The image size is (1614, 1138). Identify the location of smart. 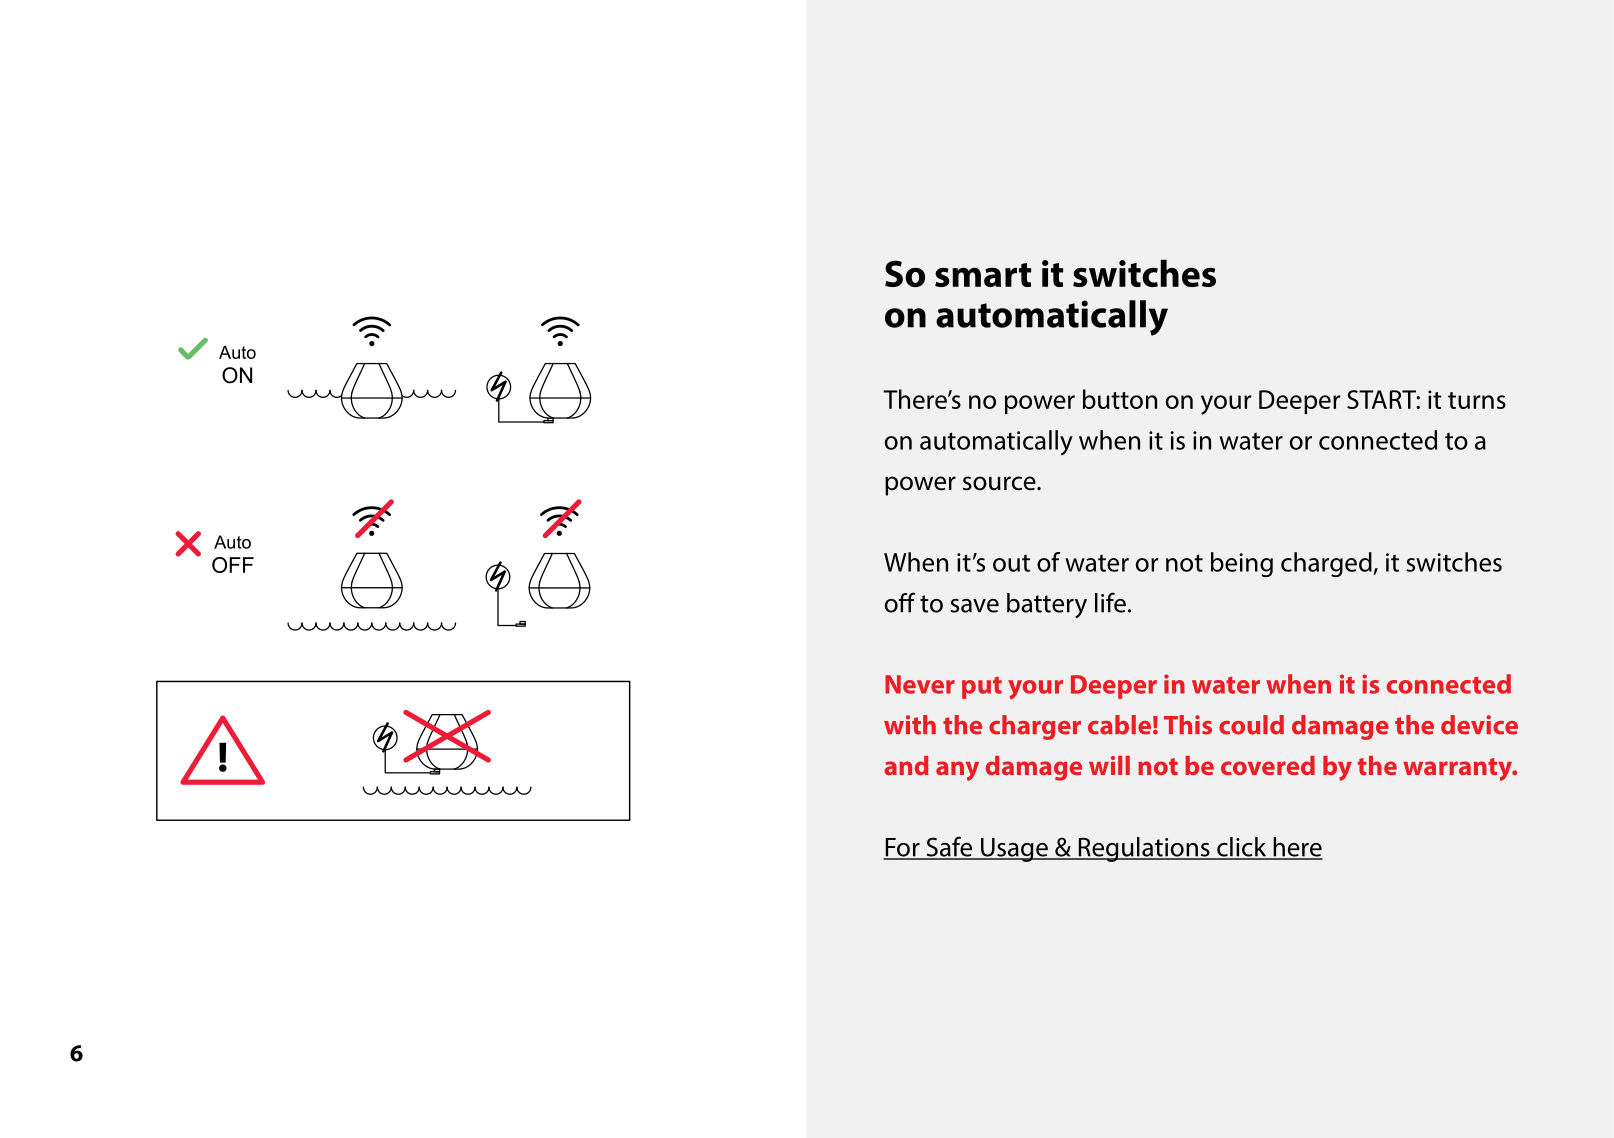
(983, 275).
